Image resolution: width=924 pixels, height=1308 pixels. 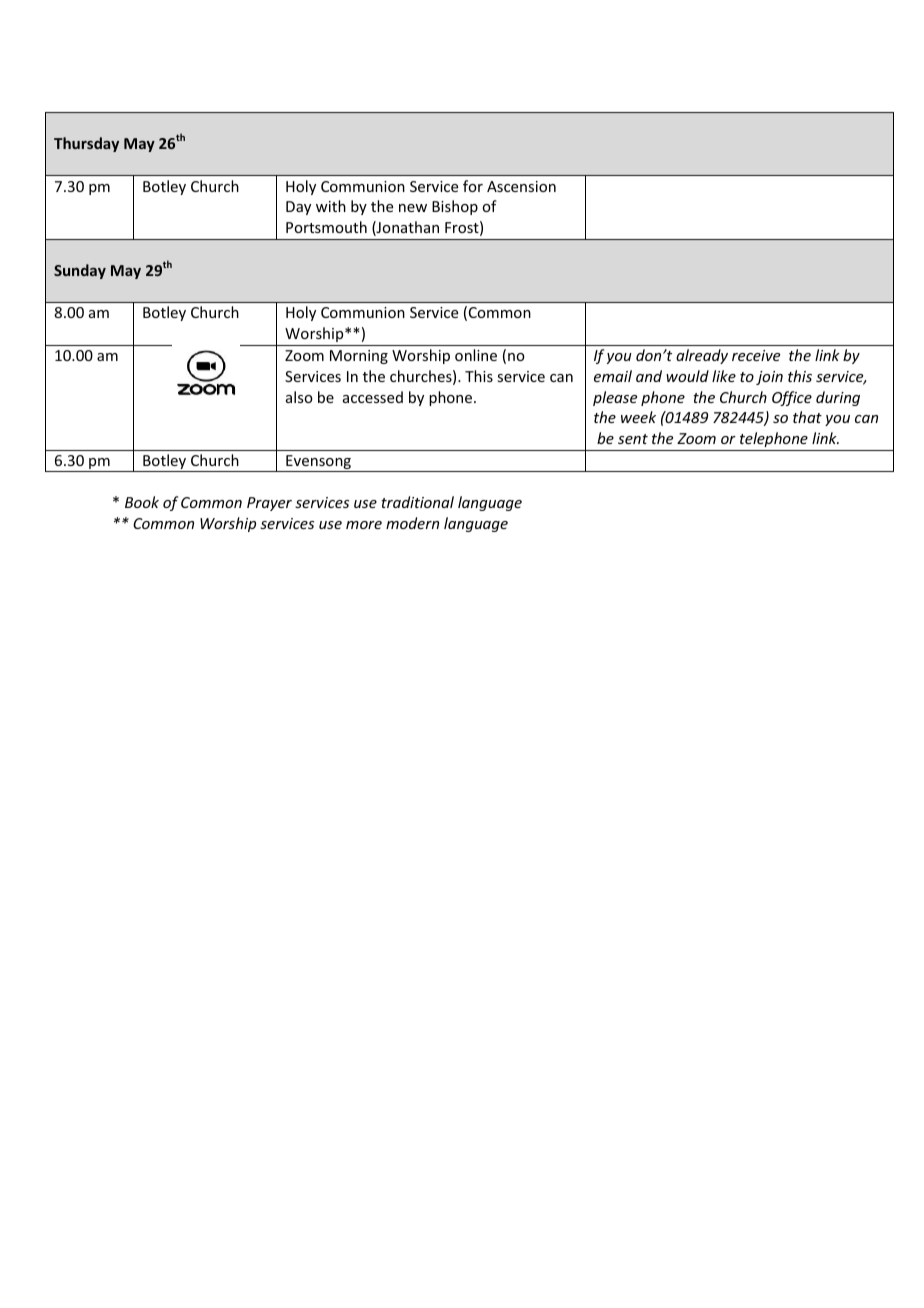 What do you see at coordinates (792, 398) in the image?
I see `Office` at bounding box center [792, 398].
